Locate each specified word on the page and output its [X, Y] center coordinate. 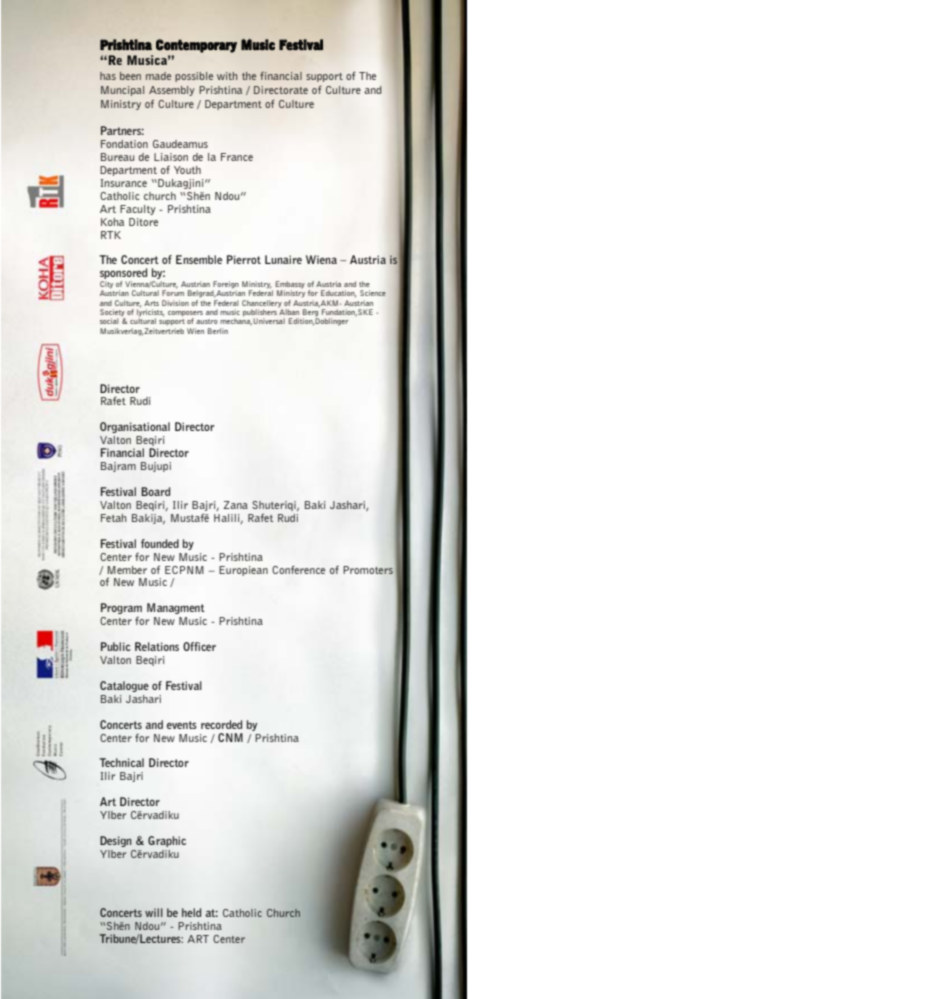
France [237, 157]
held [191, 912]
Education [338, 294]
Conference [298, 569]
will [154, 912]
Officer [199, 646]
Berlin [218, 331]
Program [121, 608]
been [130, 76]
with [227, 76]
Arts [151, 303]
